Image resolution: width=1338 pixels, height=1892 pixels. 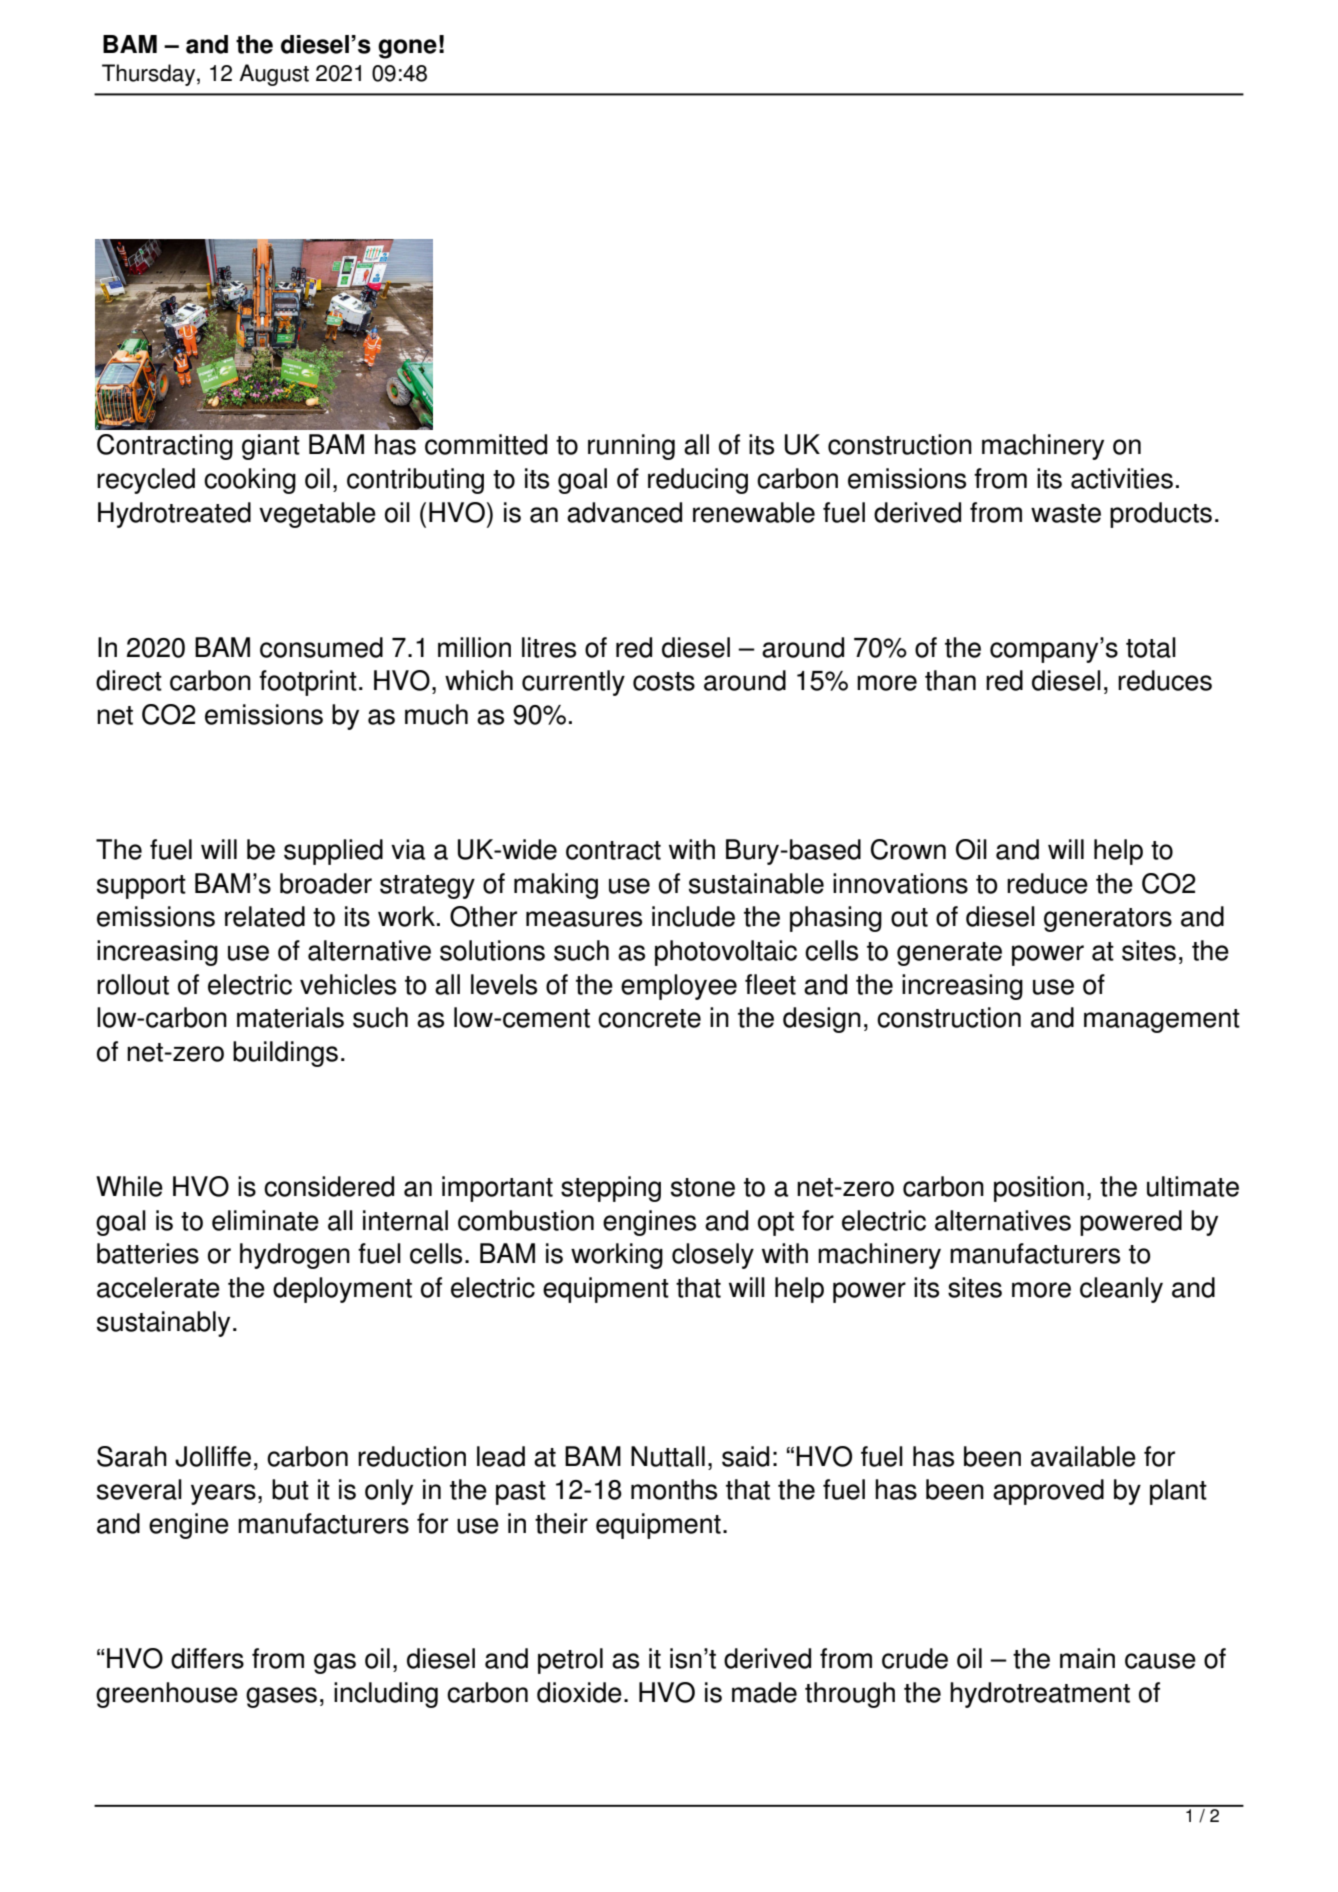 What do you see at coordinates (1122, 478) in the image?
I see `activities` at bounding box center [1122, 478].
